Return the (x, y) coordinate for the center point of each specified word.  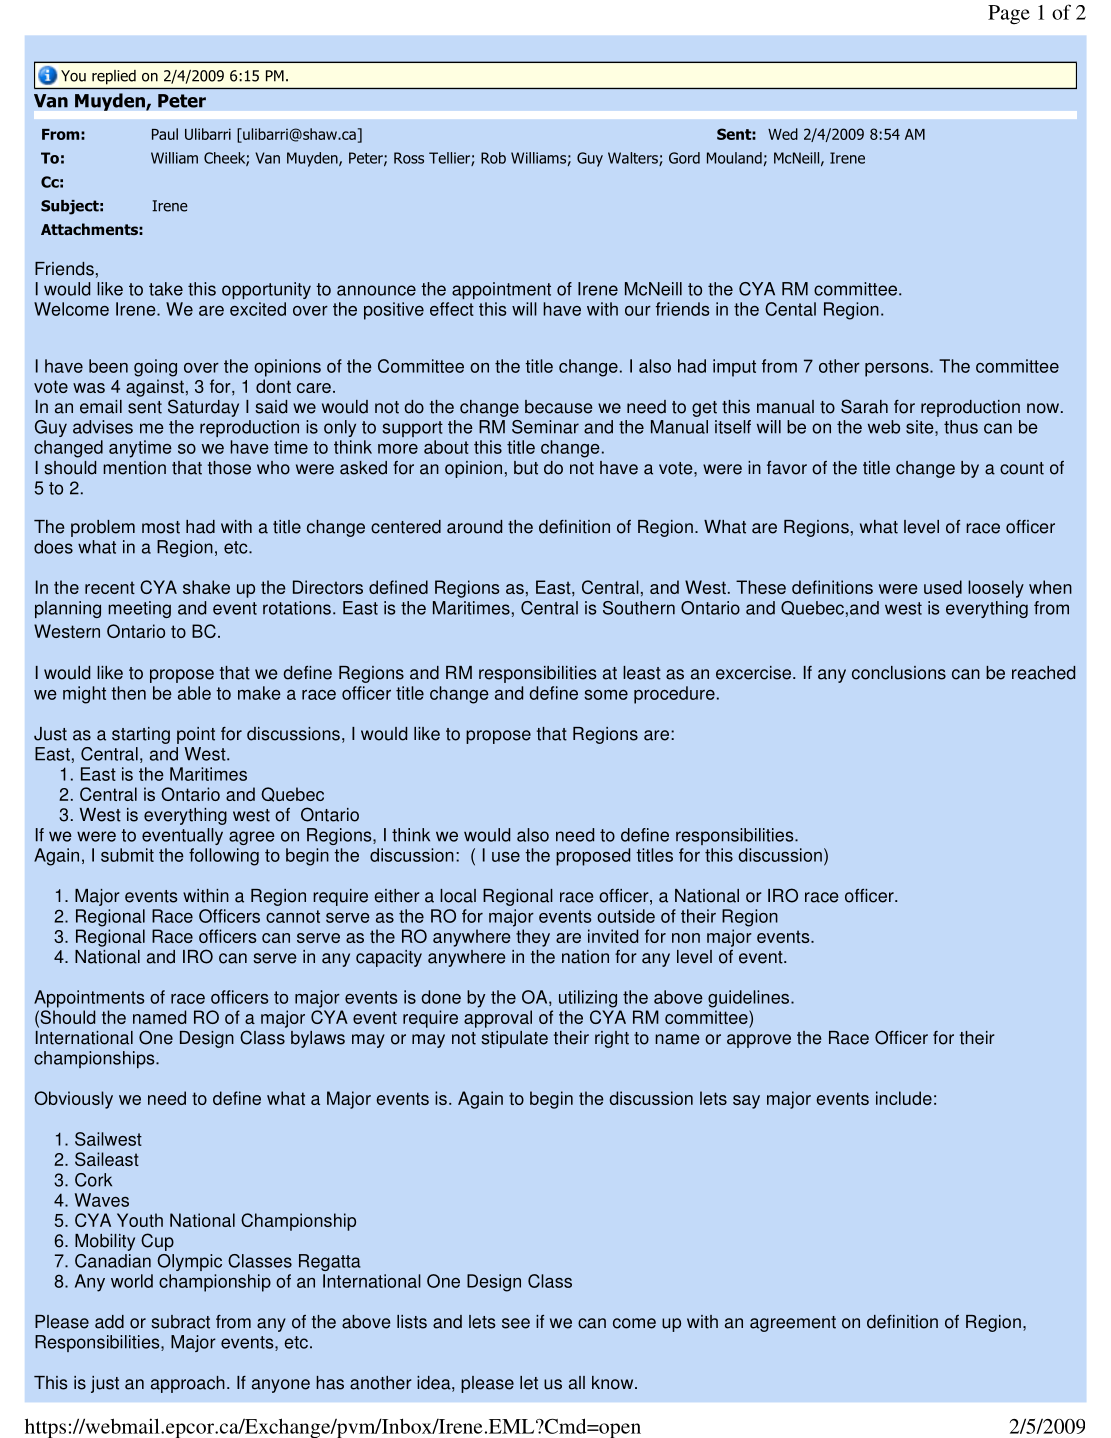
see (516, 1323)
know (614, 1383)
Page (1009, 14)
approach (188, 1384)
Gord (684, 158)
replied (114, 77)
